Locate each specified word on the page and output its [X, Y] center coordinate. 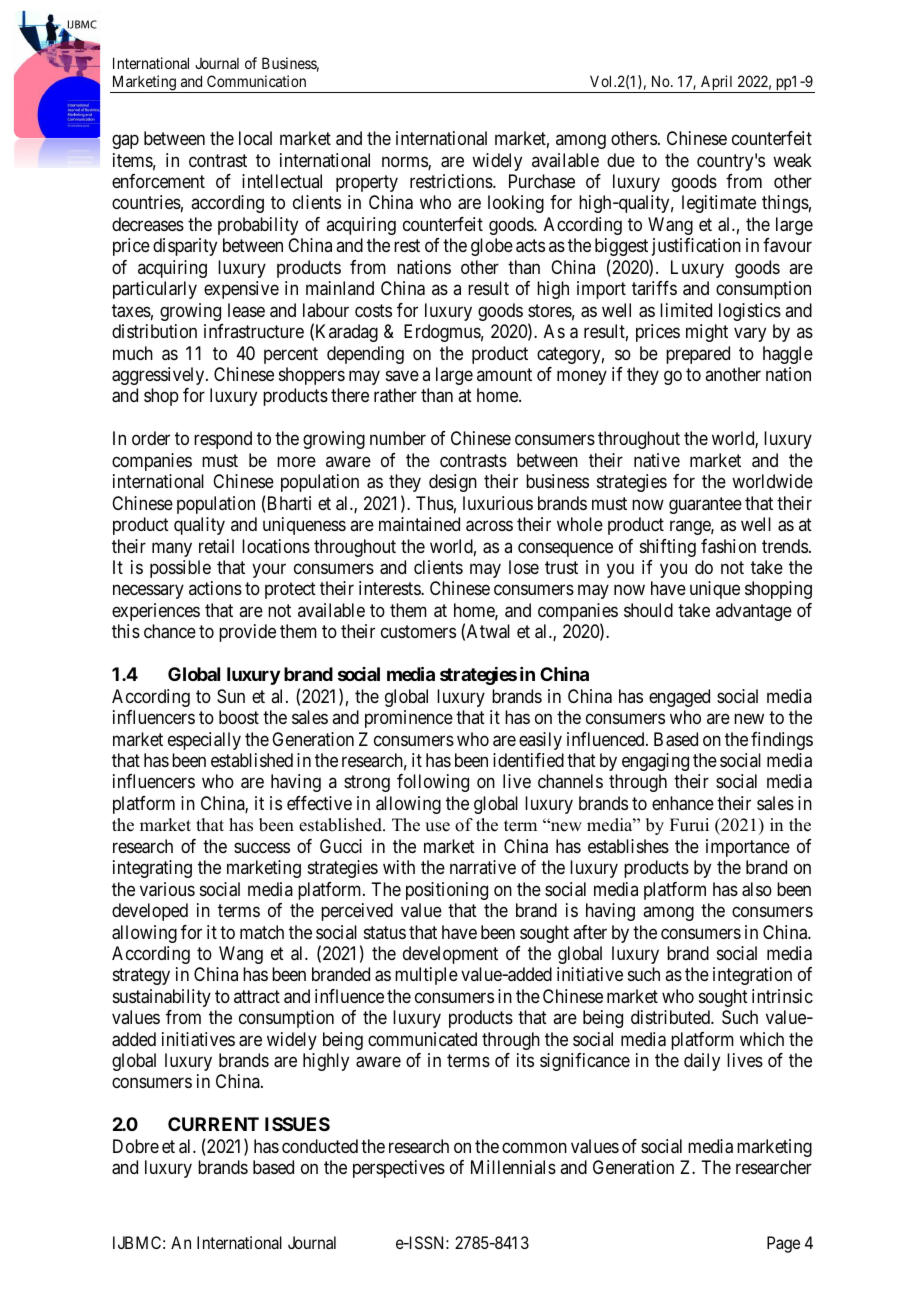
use [437, 827]
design [453, 483]
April [717, 84]
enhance [683, 803]
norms [405, 163]
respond [223, 440]
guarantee [705, 505]
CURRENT [213, 1124]
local [255, 138]
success [262, 847]
